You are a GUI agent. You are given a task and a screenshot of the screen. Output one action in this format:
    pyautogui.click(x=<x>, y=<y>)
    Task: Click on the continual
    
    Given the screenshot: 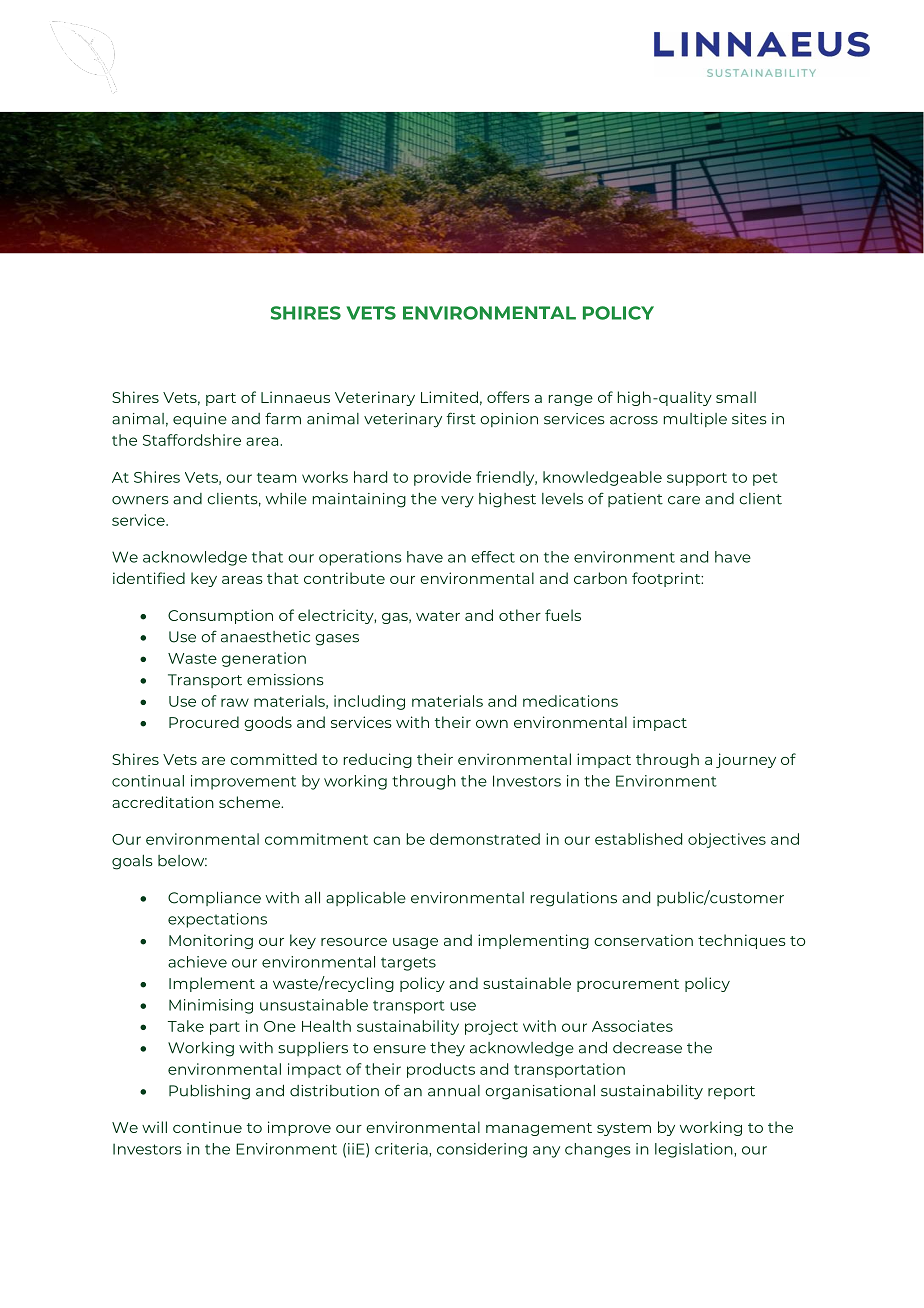 What is the action you would take?
    pyautogui.click(x=148, y=781)
